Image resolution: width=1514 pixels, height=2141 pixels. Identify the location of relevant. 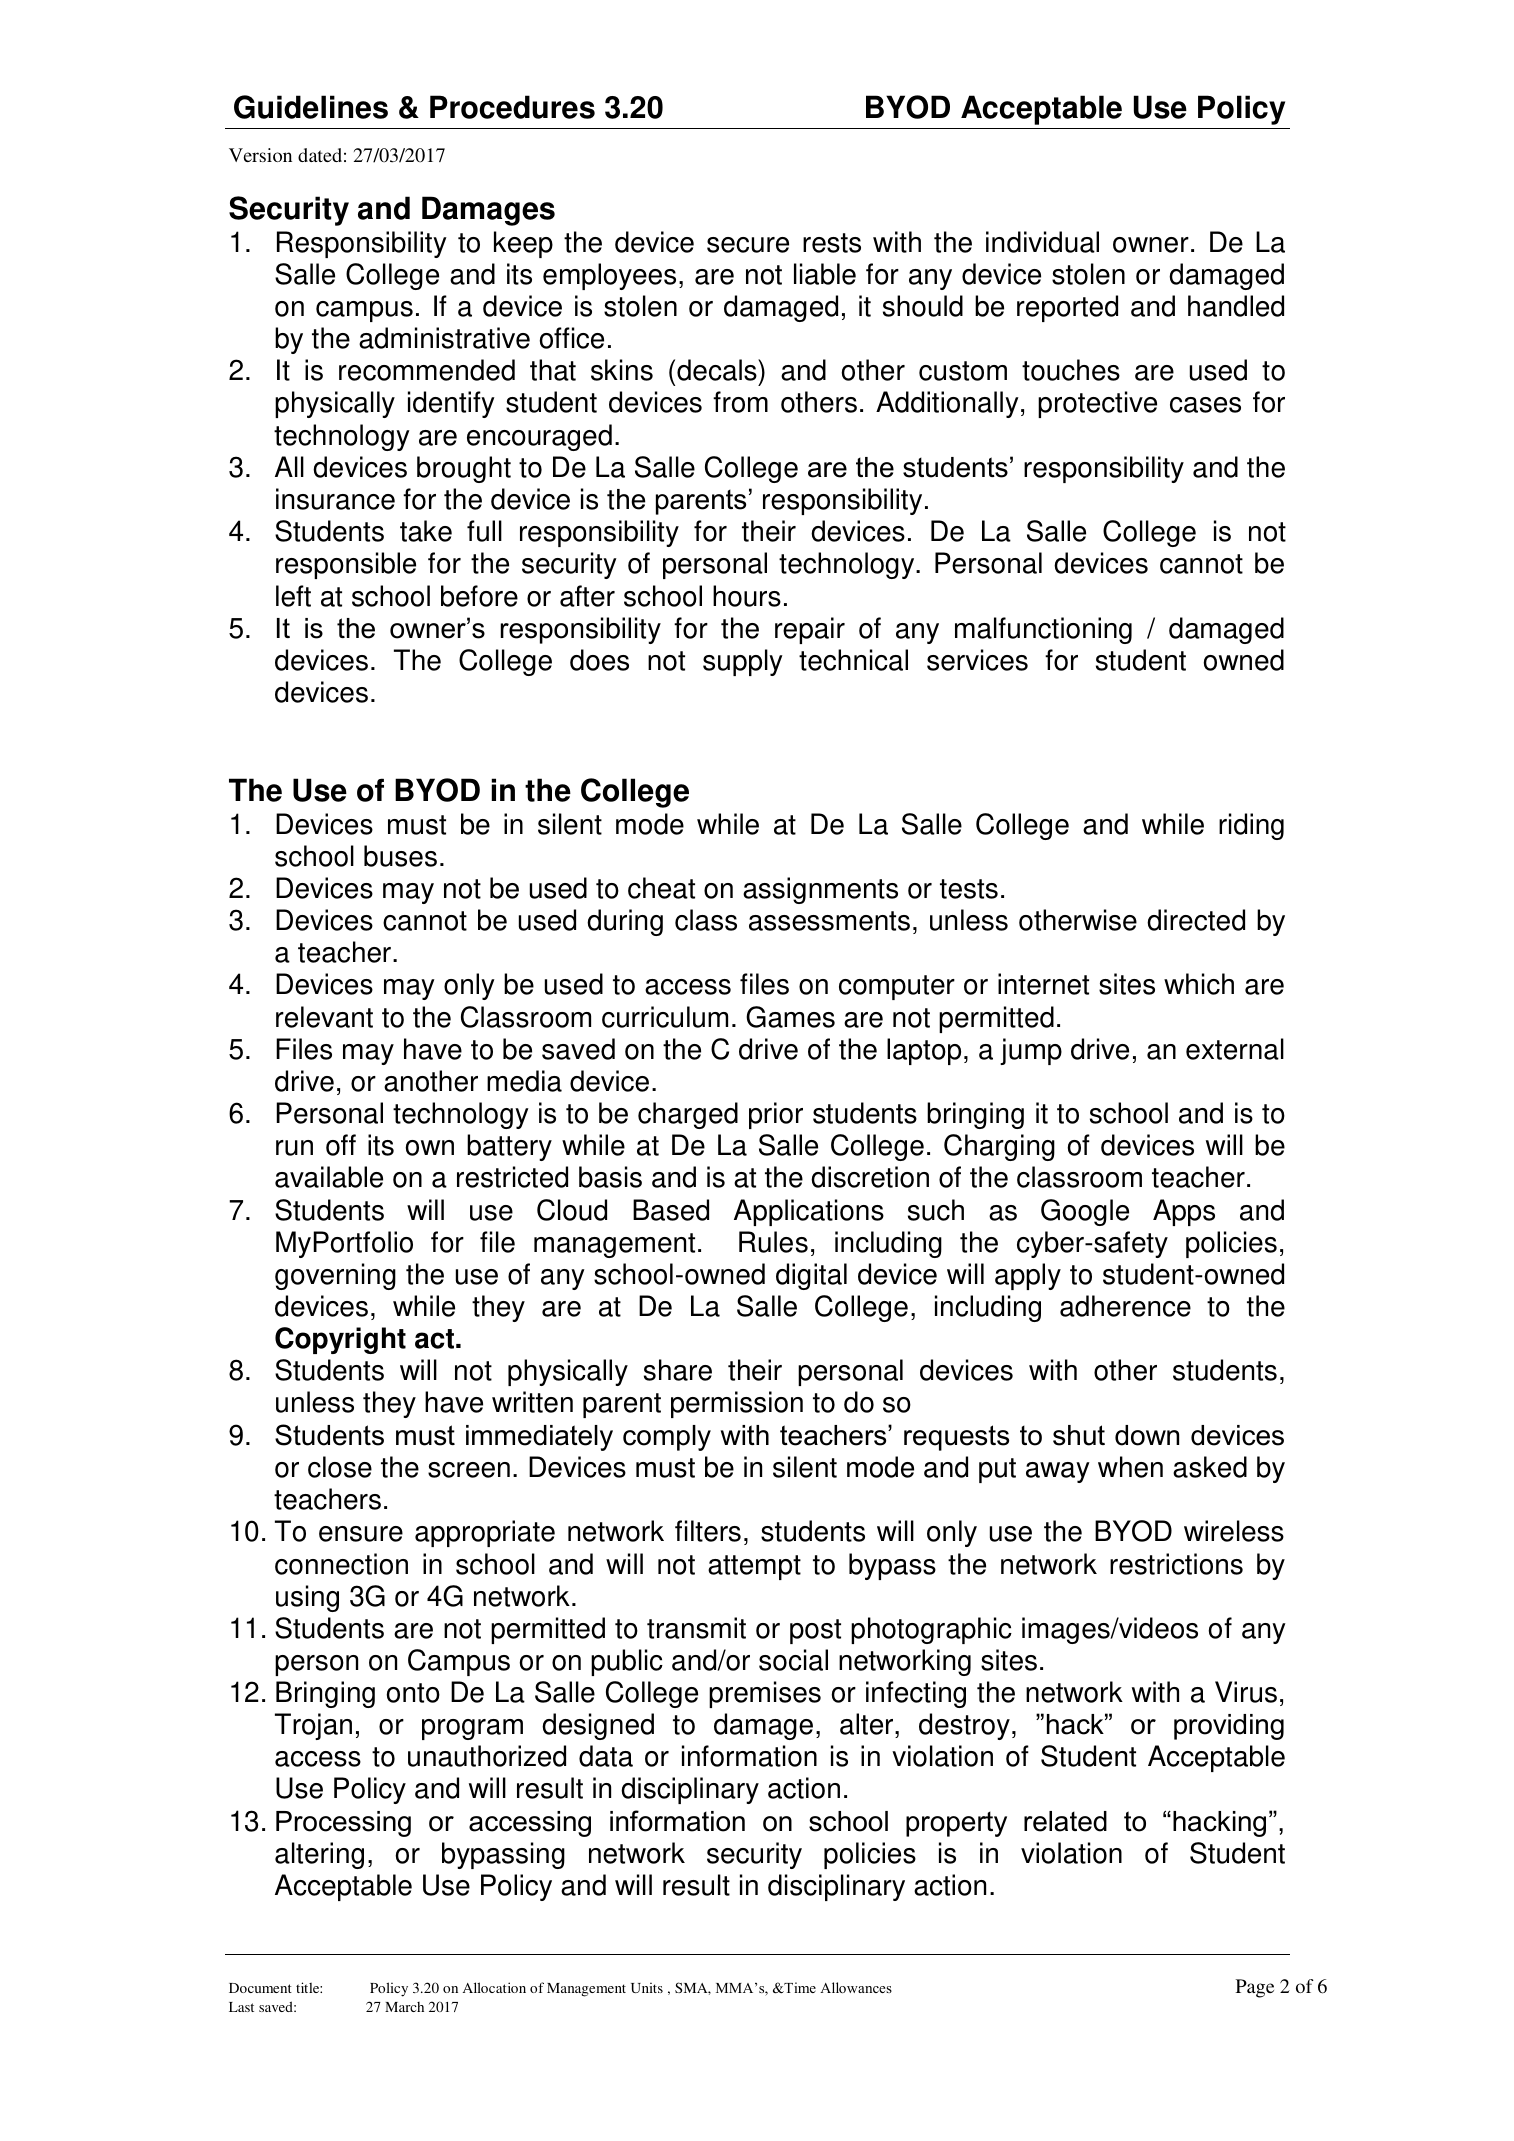
(324, 1017).
